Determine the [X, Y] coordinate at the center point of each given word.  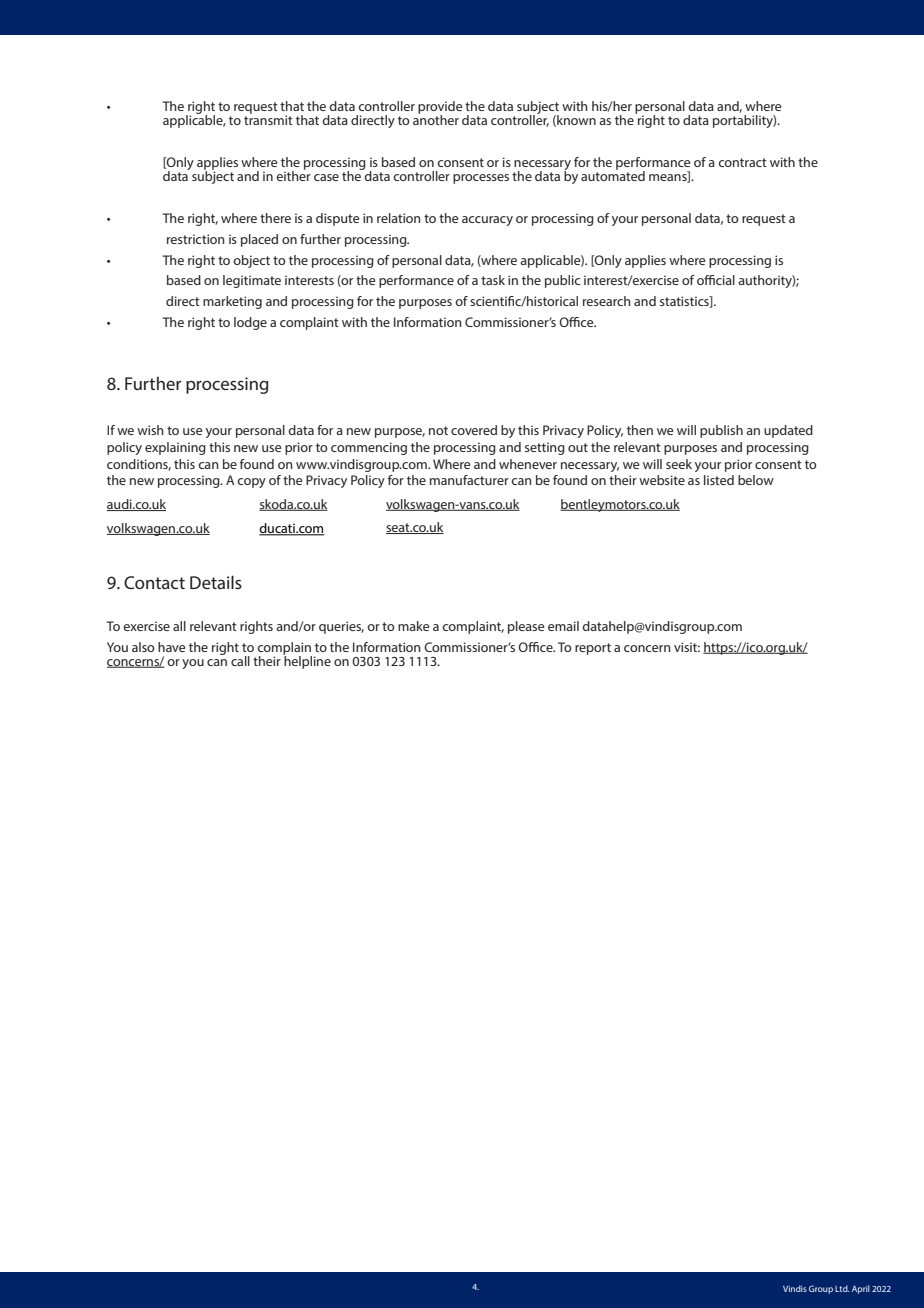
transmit [268, 119]
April [861, 1289]
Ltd [842, 1288]
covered [474, 430]
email [563, 626]
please [526, 627]
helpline [307, 661]
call [240, 661]
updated [788, 431]
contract [742, 162]
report [593, 649]
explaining [175, 448]
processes [481, 179]
